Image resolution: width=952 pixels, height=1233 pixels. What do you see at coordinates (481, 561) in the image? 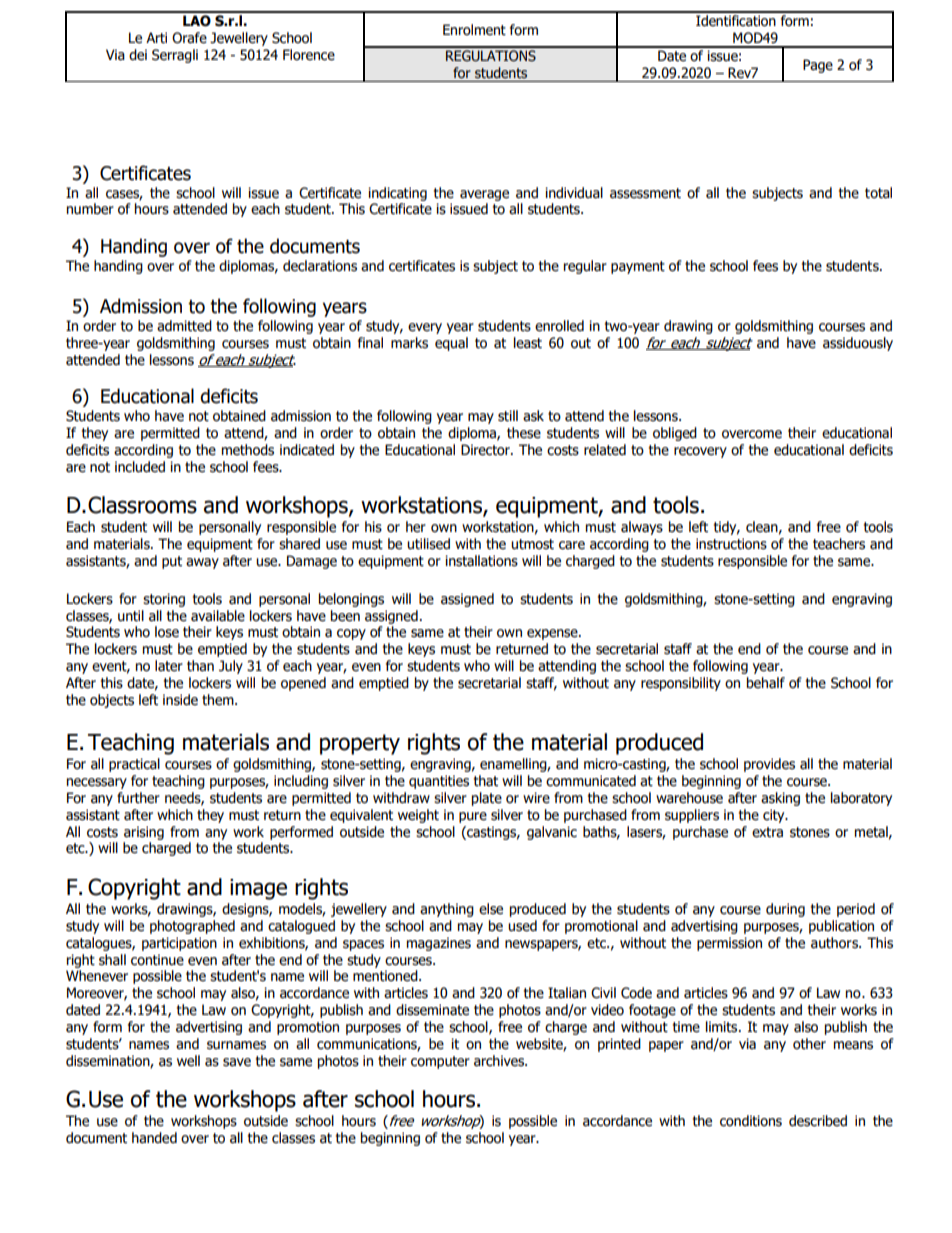
I see `installations` at bounding box center [481, 561].
